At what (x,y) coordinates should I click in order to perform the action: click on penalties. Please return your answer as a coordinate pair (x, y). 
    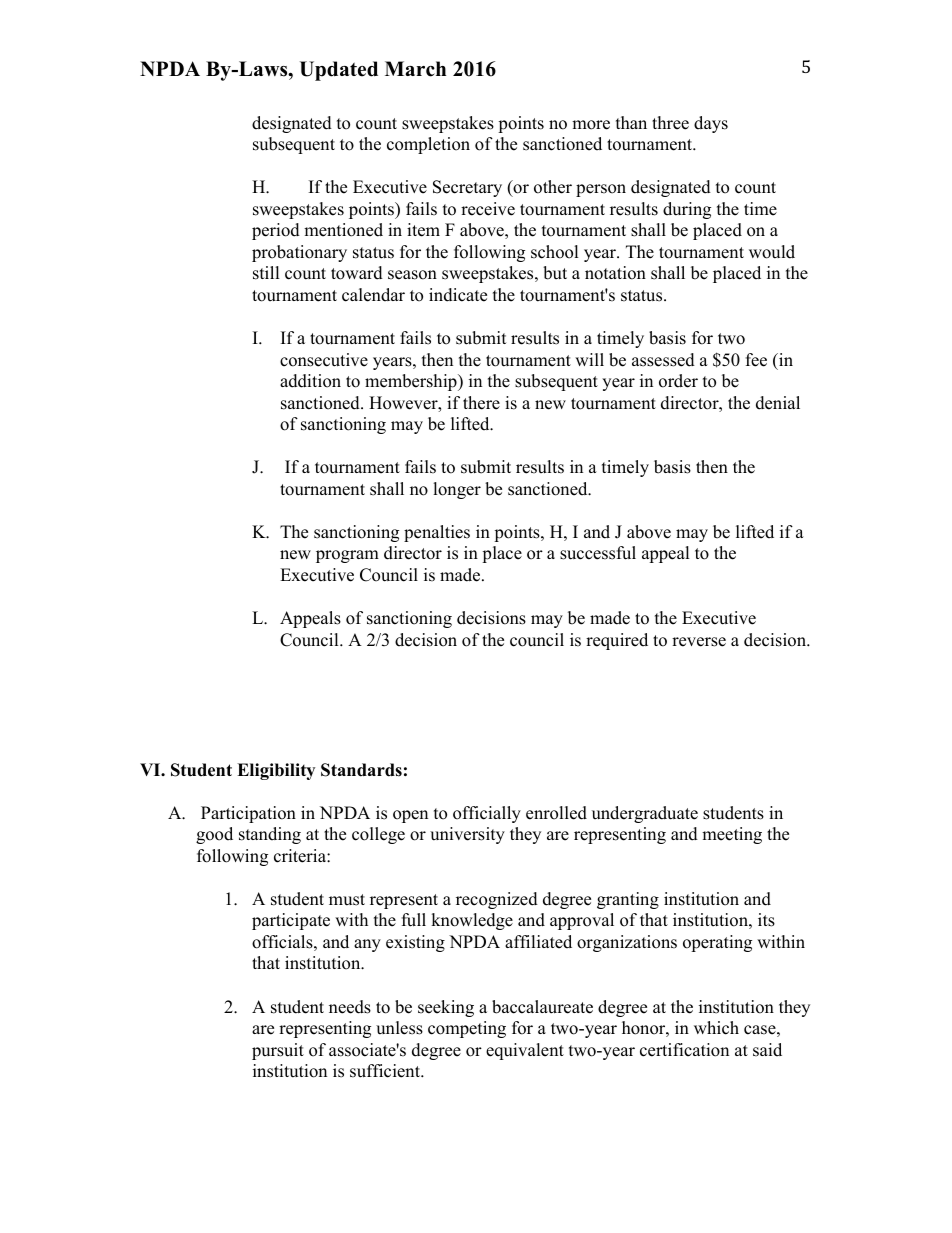
    Looking at the image, I should click on (437, 533).
